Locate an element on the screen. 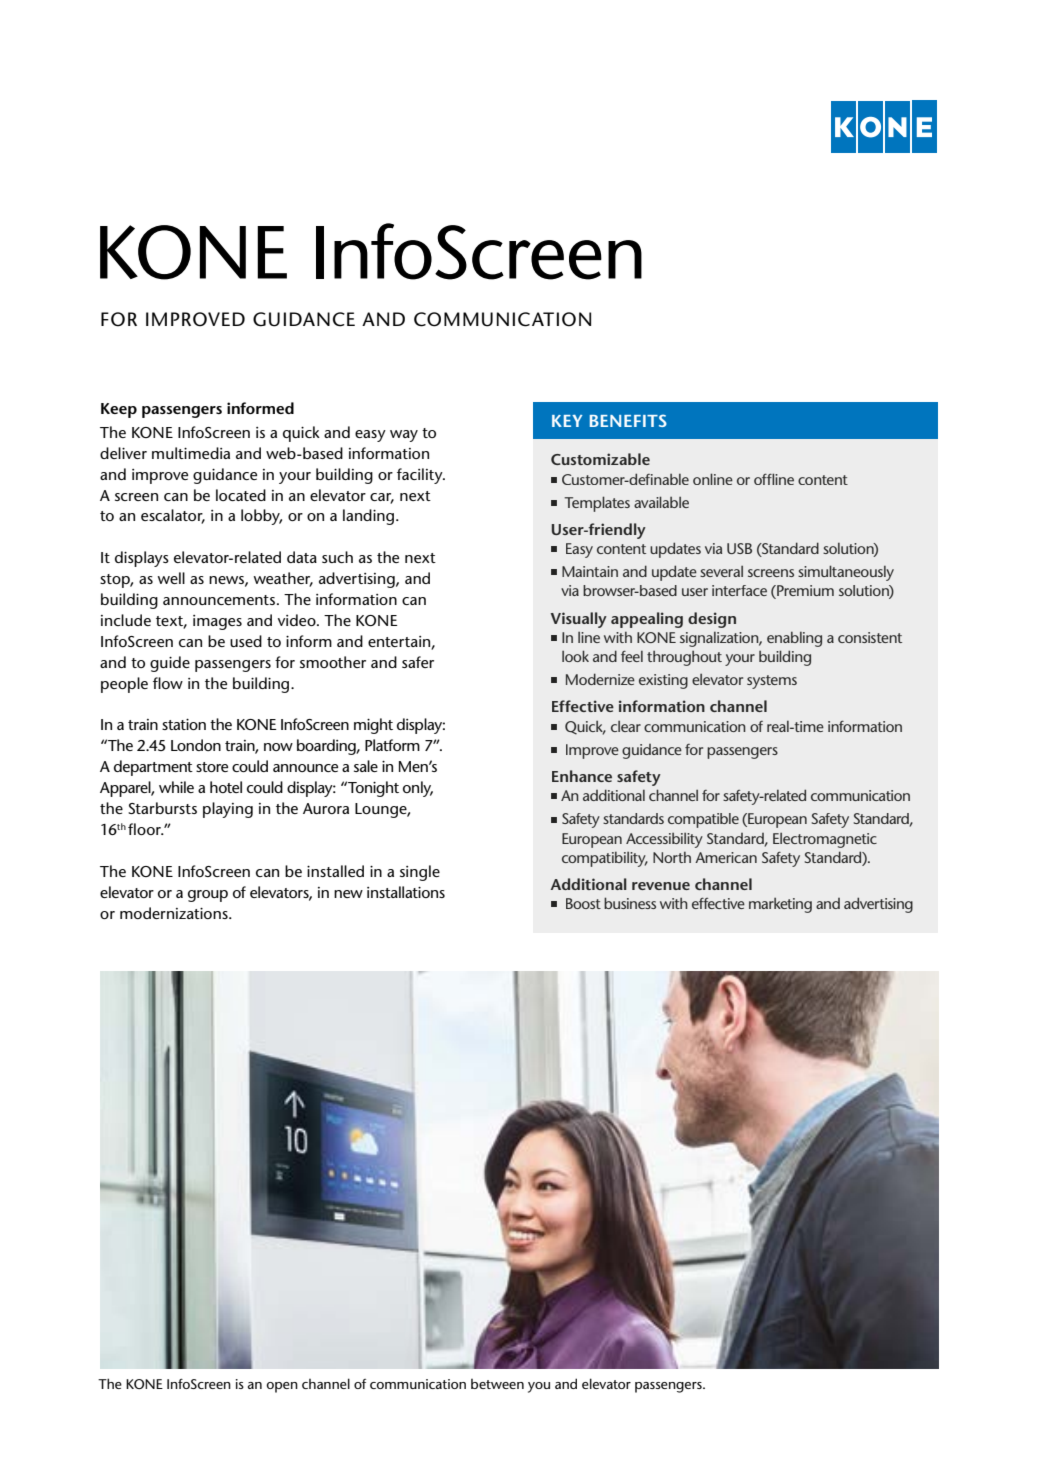 This screenshot has height=1467, width=1037. group is located at coordinates (208, 896).
